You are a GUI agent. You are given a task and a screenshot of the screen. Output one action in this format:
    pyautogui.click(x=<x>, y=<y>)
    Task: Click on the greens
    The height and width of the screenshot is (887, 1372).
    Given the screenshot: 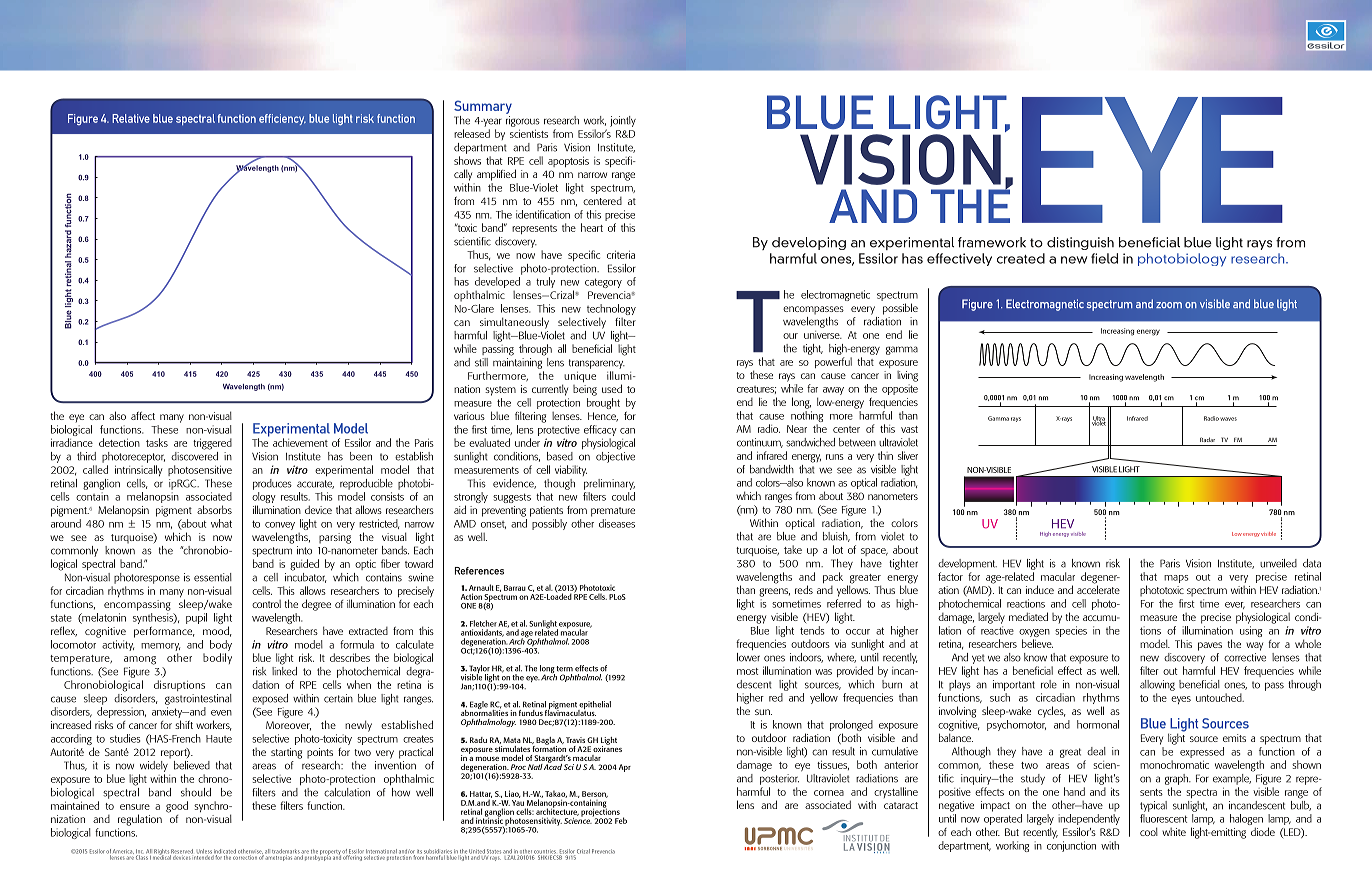 What is the action you would take?
    pyautogui.click(x=774, y=592)
